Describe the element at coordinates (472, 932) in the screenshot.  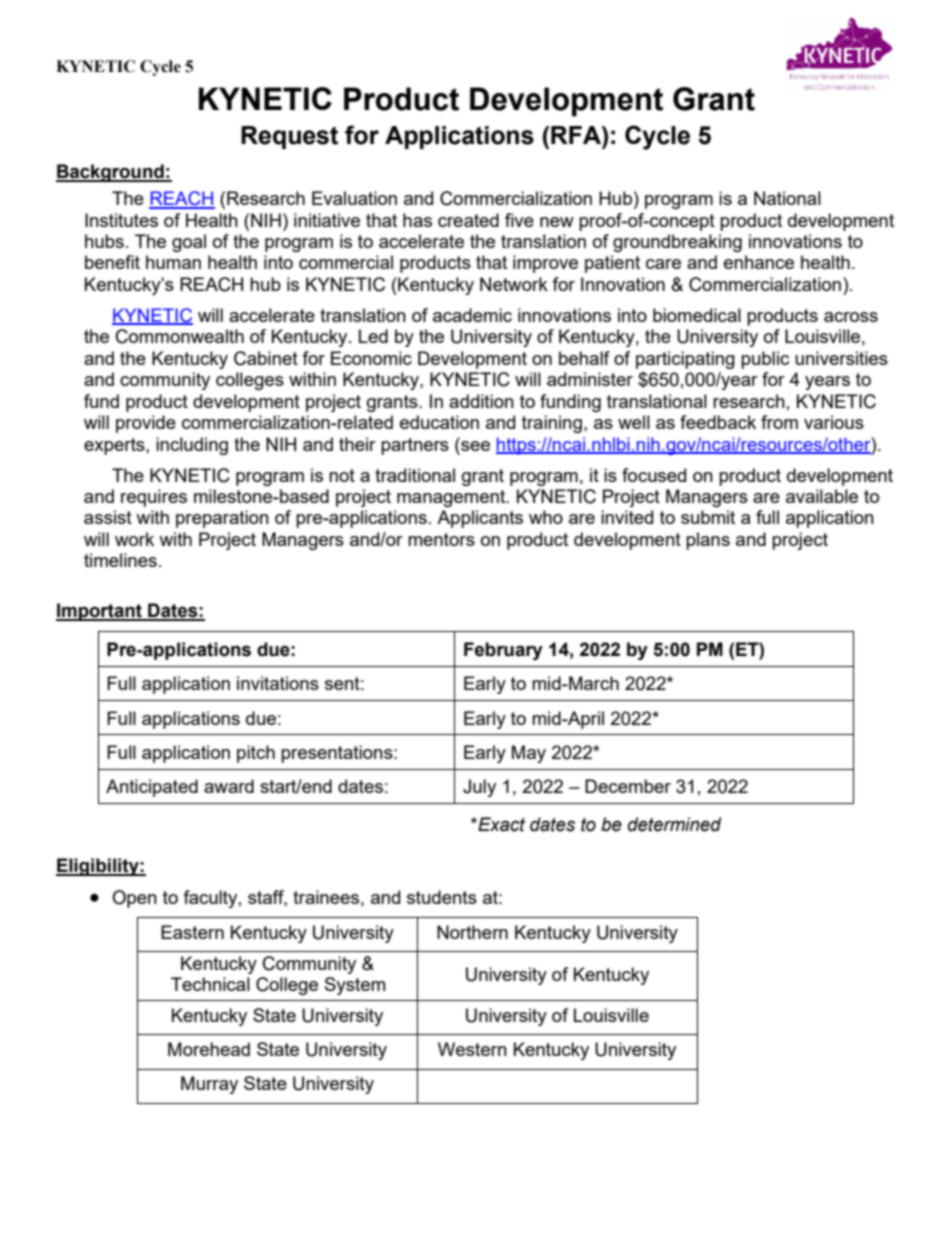
I see `Northern` at that location.
